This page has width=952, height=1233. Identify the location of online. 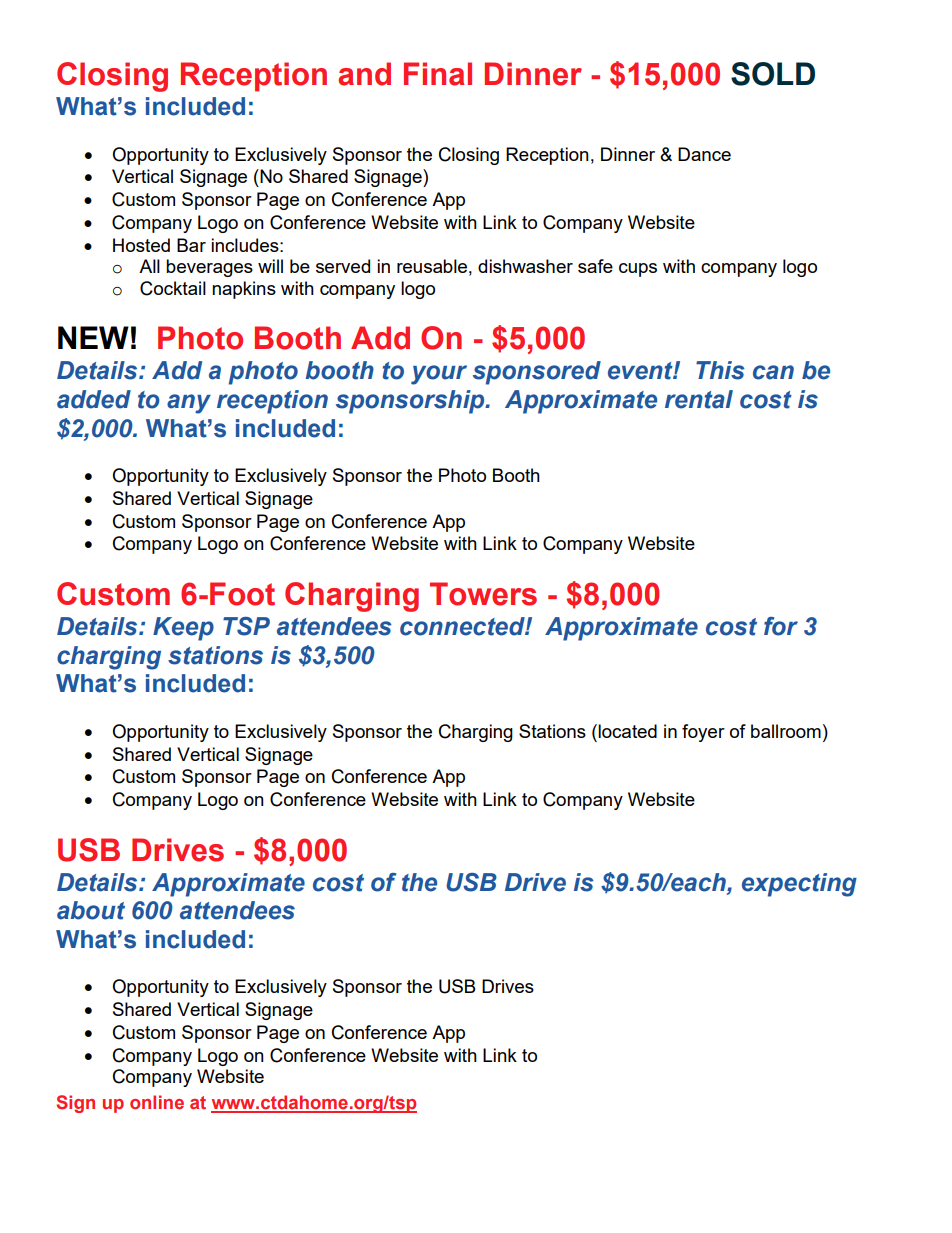
(157, 1102).
